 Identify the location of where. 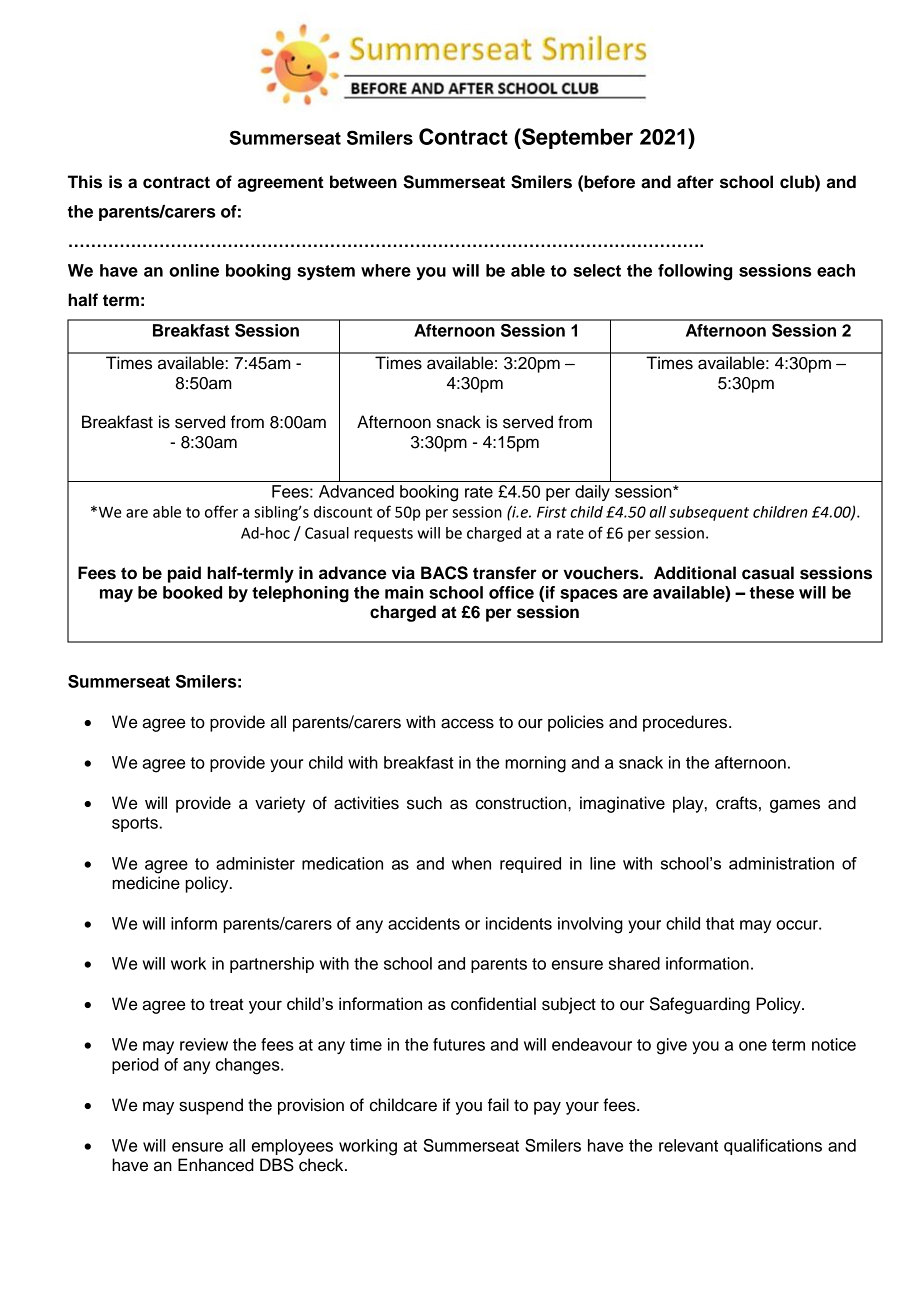
(386, 270).
